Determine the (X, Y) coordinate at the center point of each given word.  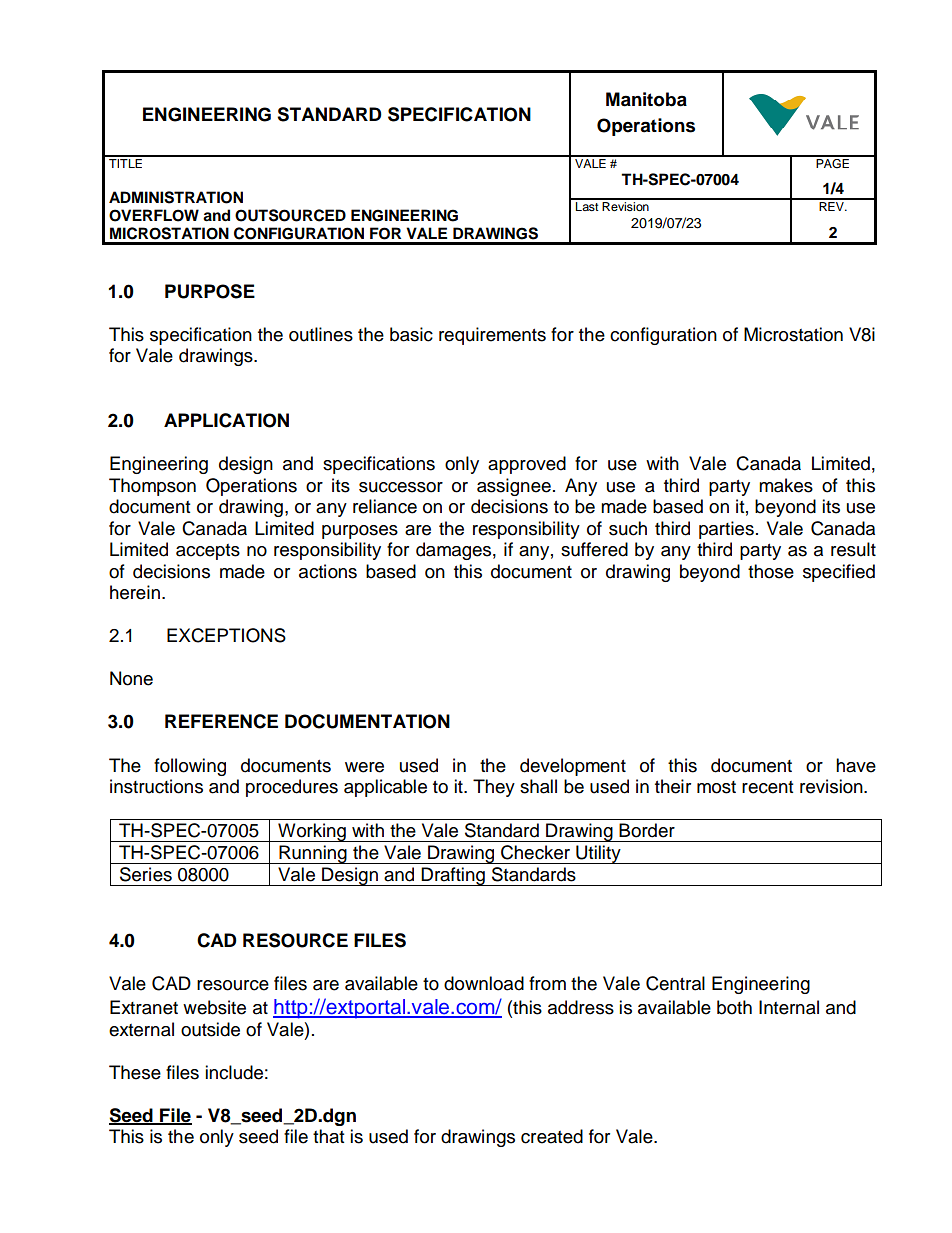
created (552, 1136)
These (135, 1072)
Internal (789, 1007)
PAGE (832, 162)
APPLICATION (226, 420)
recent (767, 787)
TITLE (126, 162)
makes (786, 485)
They (494, 788)
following (190, 767)
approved (527, 465)
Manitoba (646, 99)
